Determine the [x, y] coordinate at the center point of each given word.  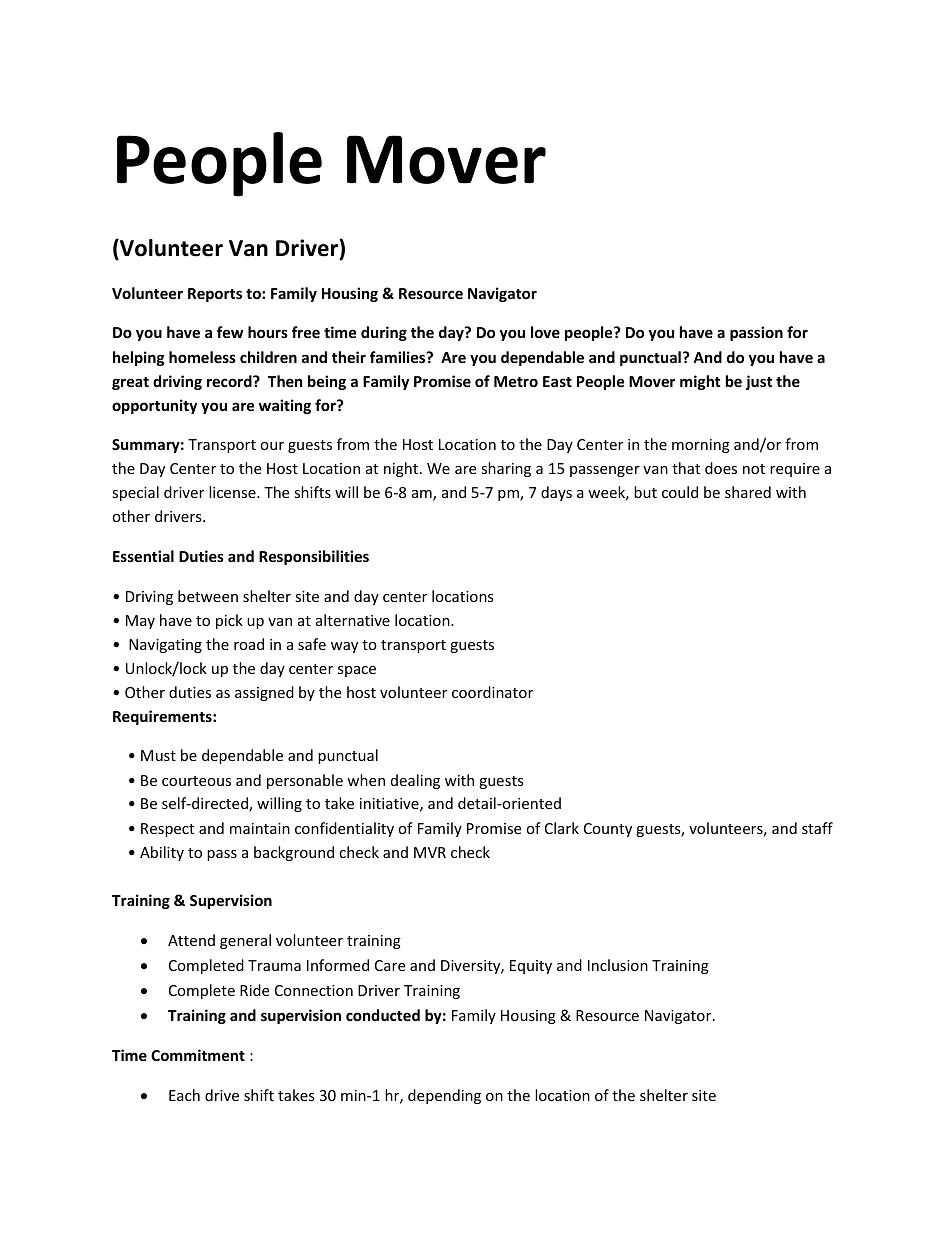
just [759, 382]
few [230, 332]
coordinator [492, 692]
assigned [264, 693]
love [545, 332]
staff [817, 828]
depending [444, 1096]
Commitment [198, 1055]
